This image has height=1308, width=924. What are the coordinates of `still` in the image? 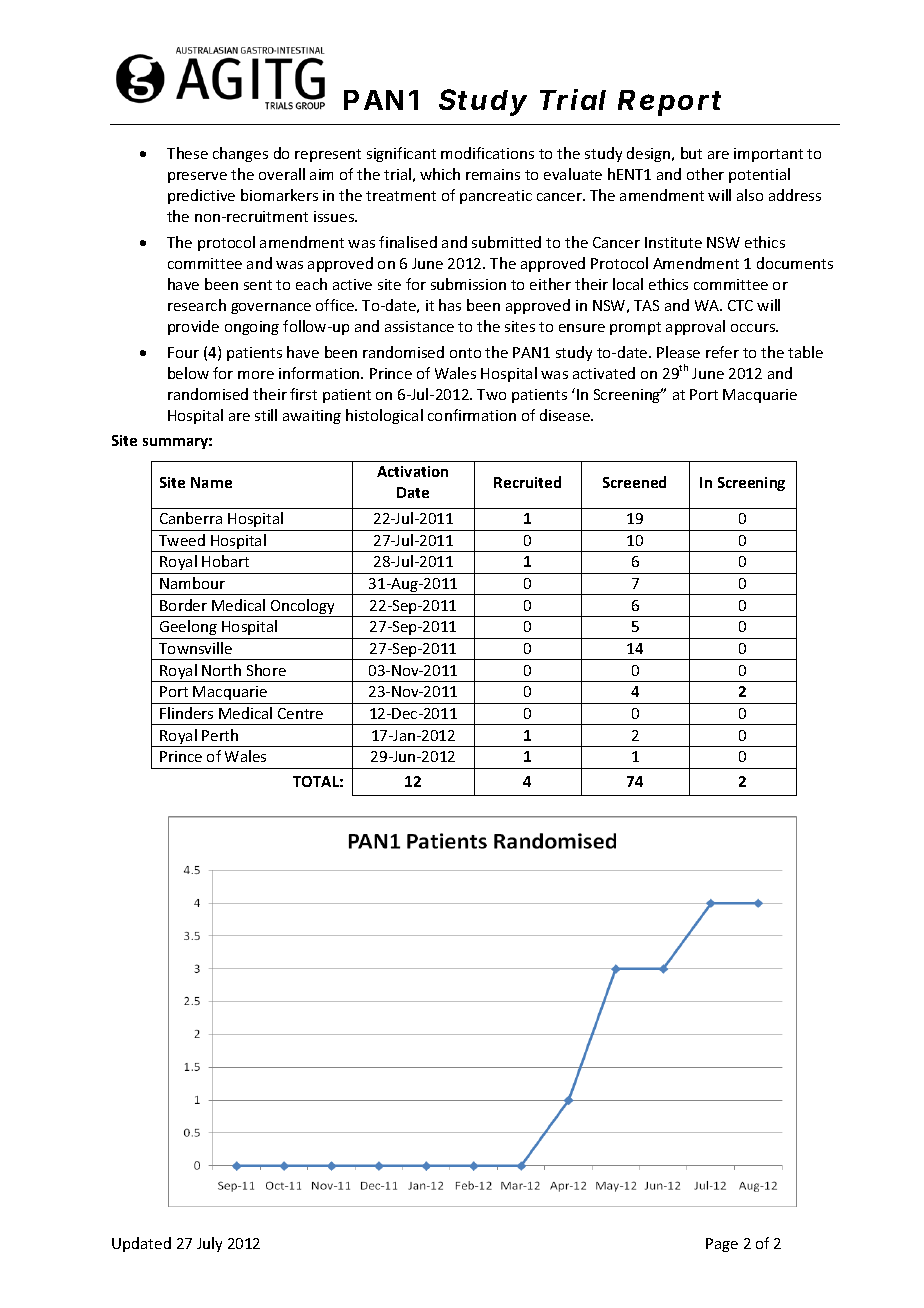 It's located at (266, 415).
